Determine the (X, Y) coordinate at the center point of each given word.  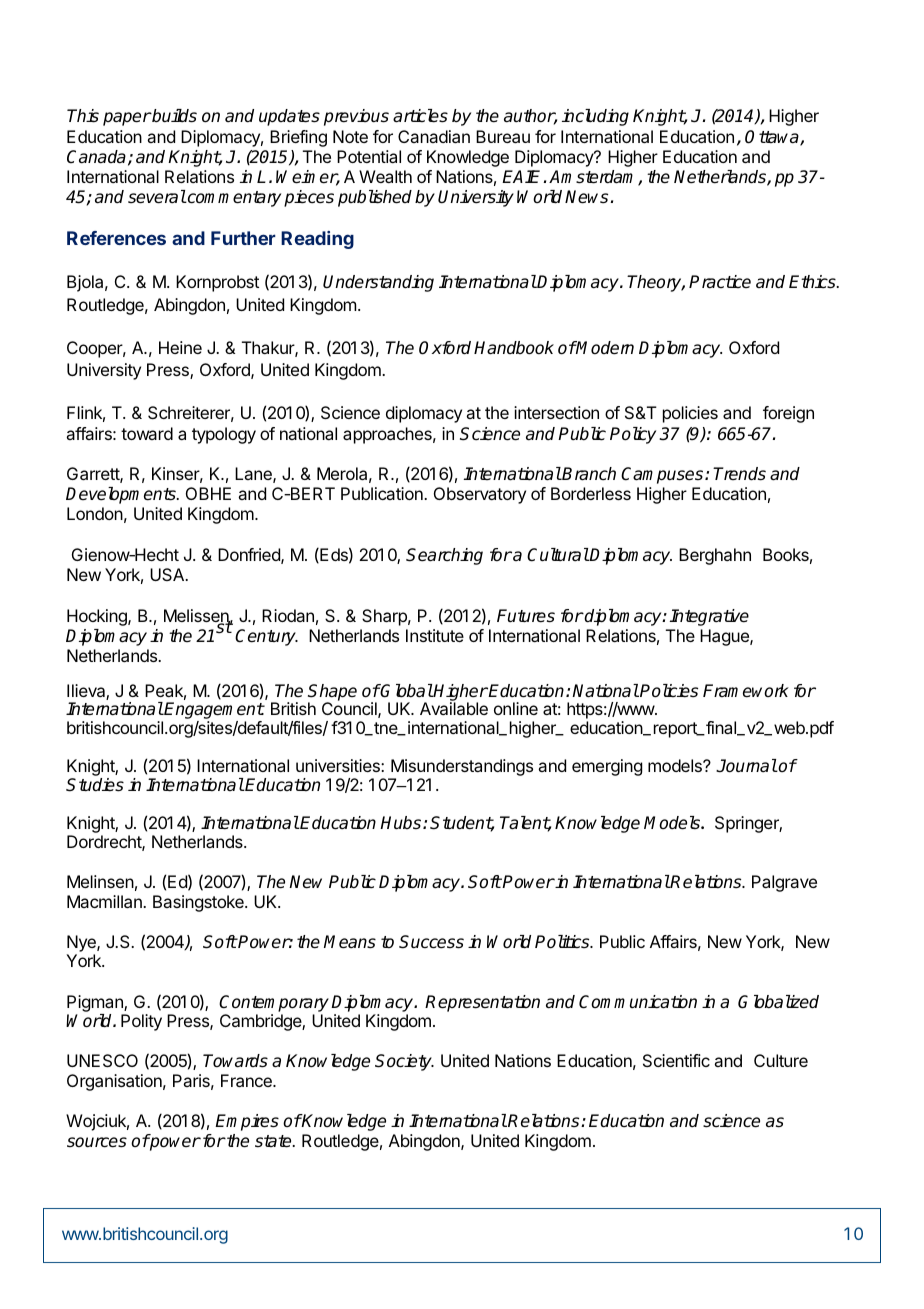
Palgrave (784, 883)
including (595, 117)
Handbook (514, 348)
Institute (435, 635)
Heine (180, 347)
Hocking (98, 617)
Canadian (434, 136)
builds (173, 116)
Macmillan (105, 901)
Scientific (676, 1060)
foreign (788, 414)
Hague (725, 637)
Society (404, 1062)
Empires (247, 1122)
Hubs (402, 823)
